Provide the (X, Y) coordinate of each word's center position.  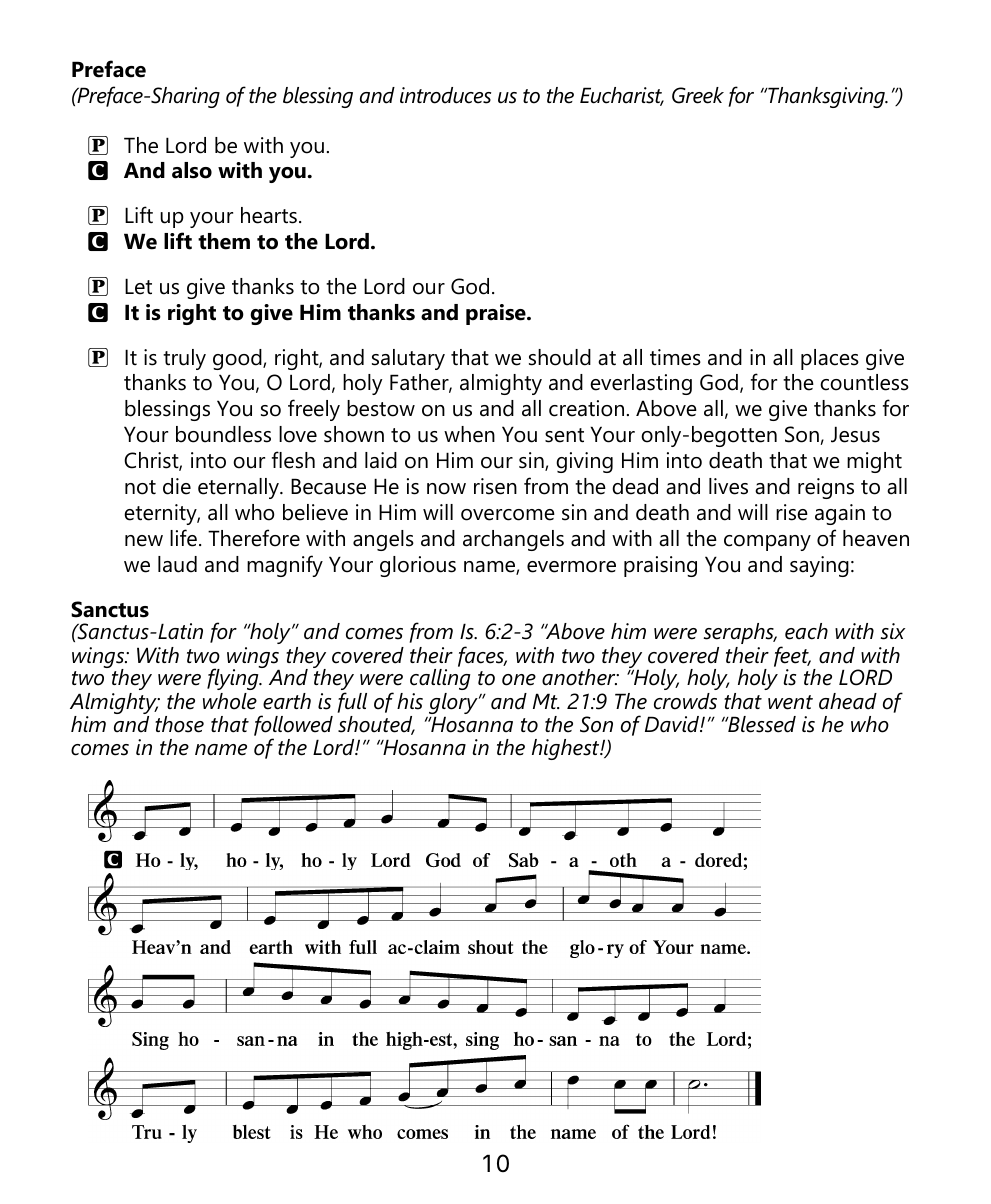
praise (497, 314)
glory (454, 705)
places (830, 359)
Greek (698, 95)
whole (230, 701)
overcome (508, 515)
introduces (445, 95)
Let (138, 286)
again (840, 514)
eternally (239, 488)
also (192, 170)
